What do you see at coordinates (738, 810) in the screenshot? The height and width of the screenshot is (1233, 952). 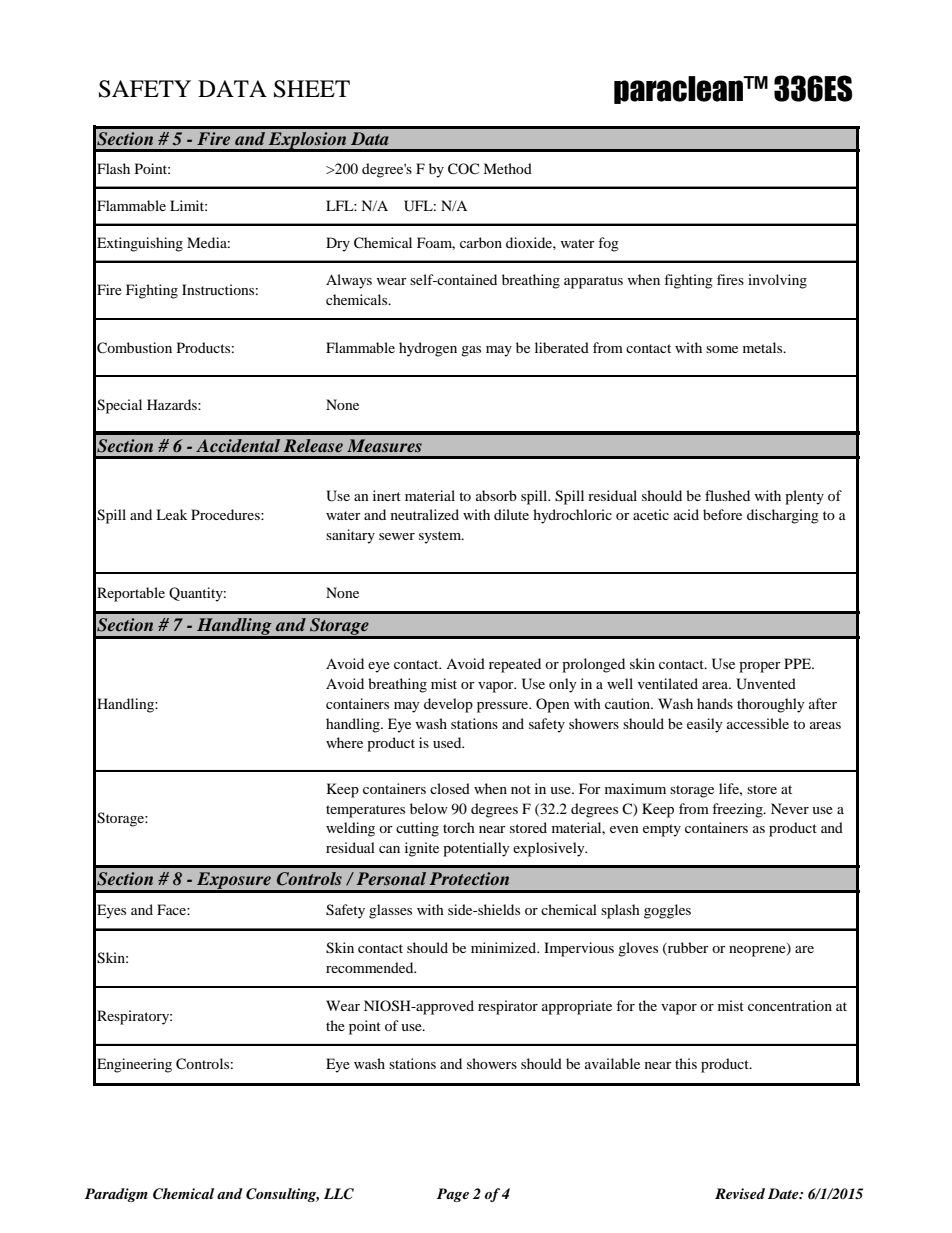 I see `freezing` at bounding box center [738, 810].
